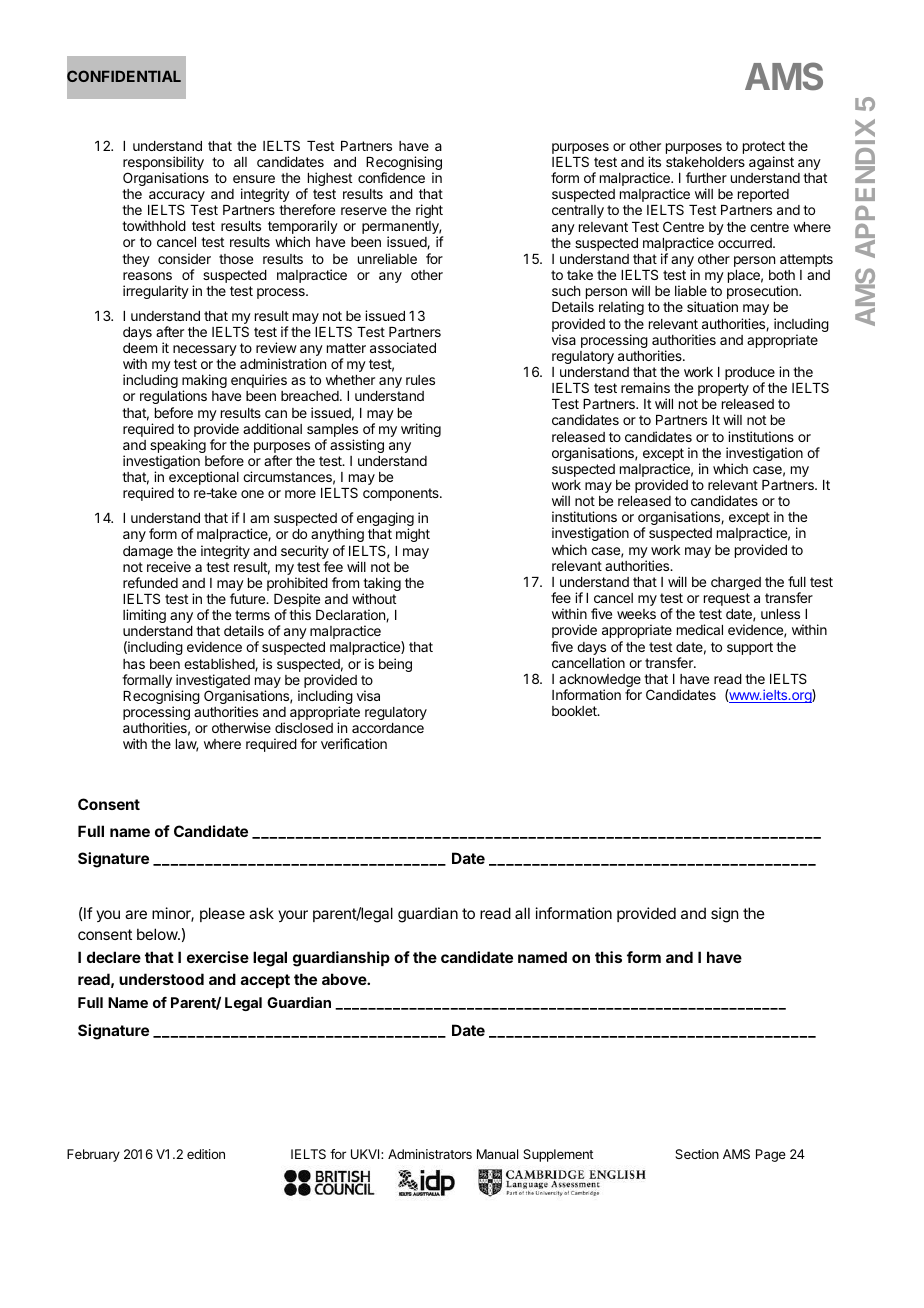 The width and height of the screenshot is (924, 1308). Describe the element at coordinates (429, 211) in the screenshot. I see `right` at that location.
